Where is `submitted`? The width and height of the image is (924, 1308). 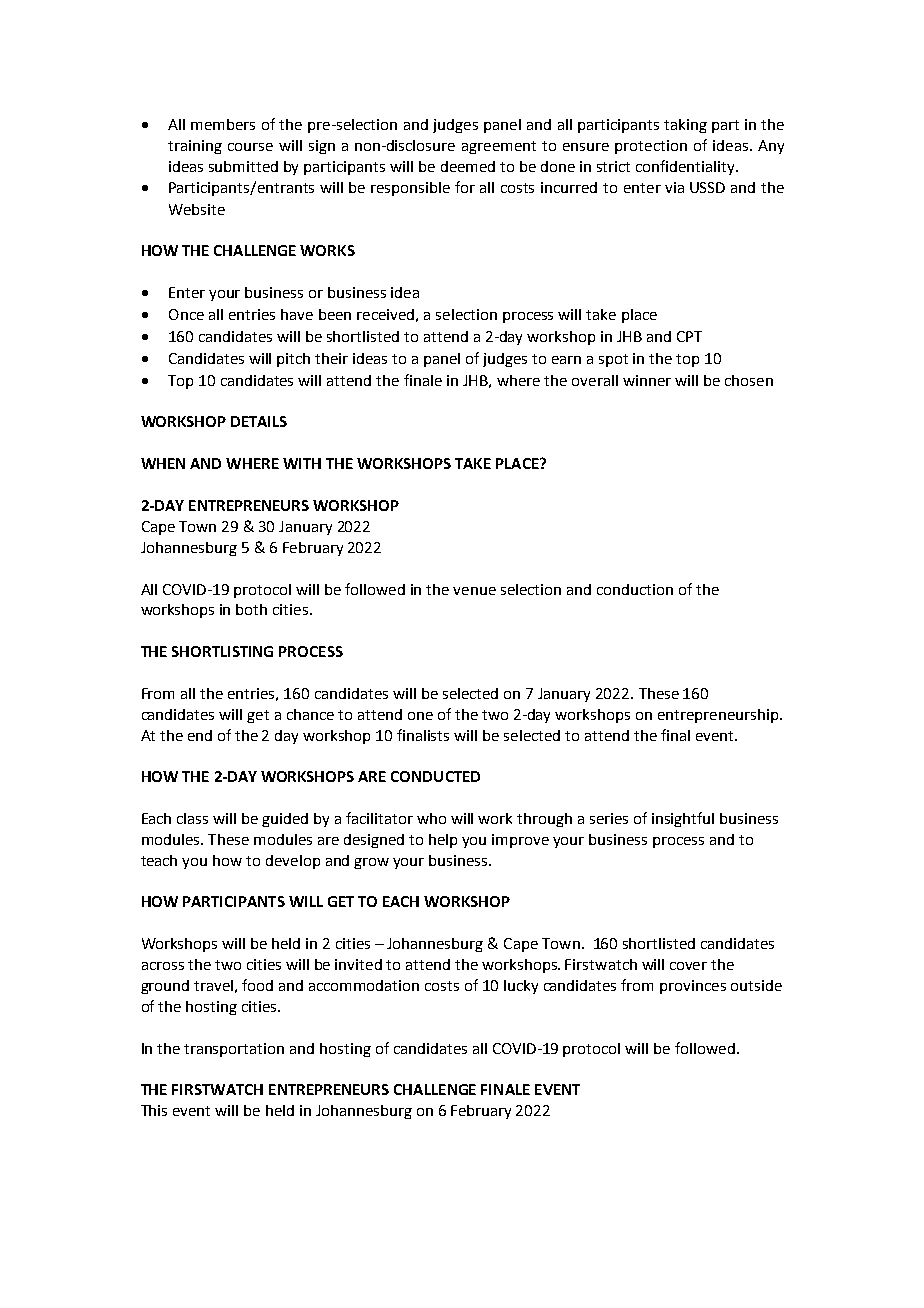
submitted is located at coordinates (243, 166).
